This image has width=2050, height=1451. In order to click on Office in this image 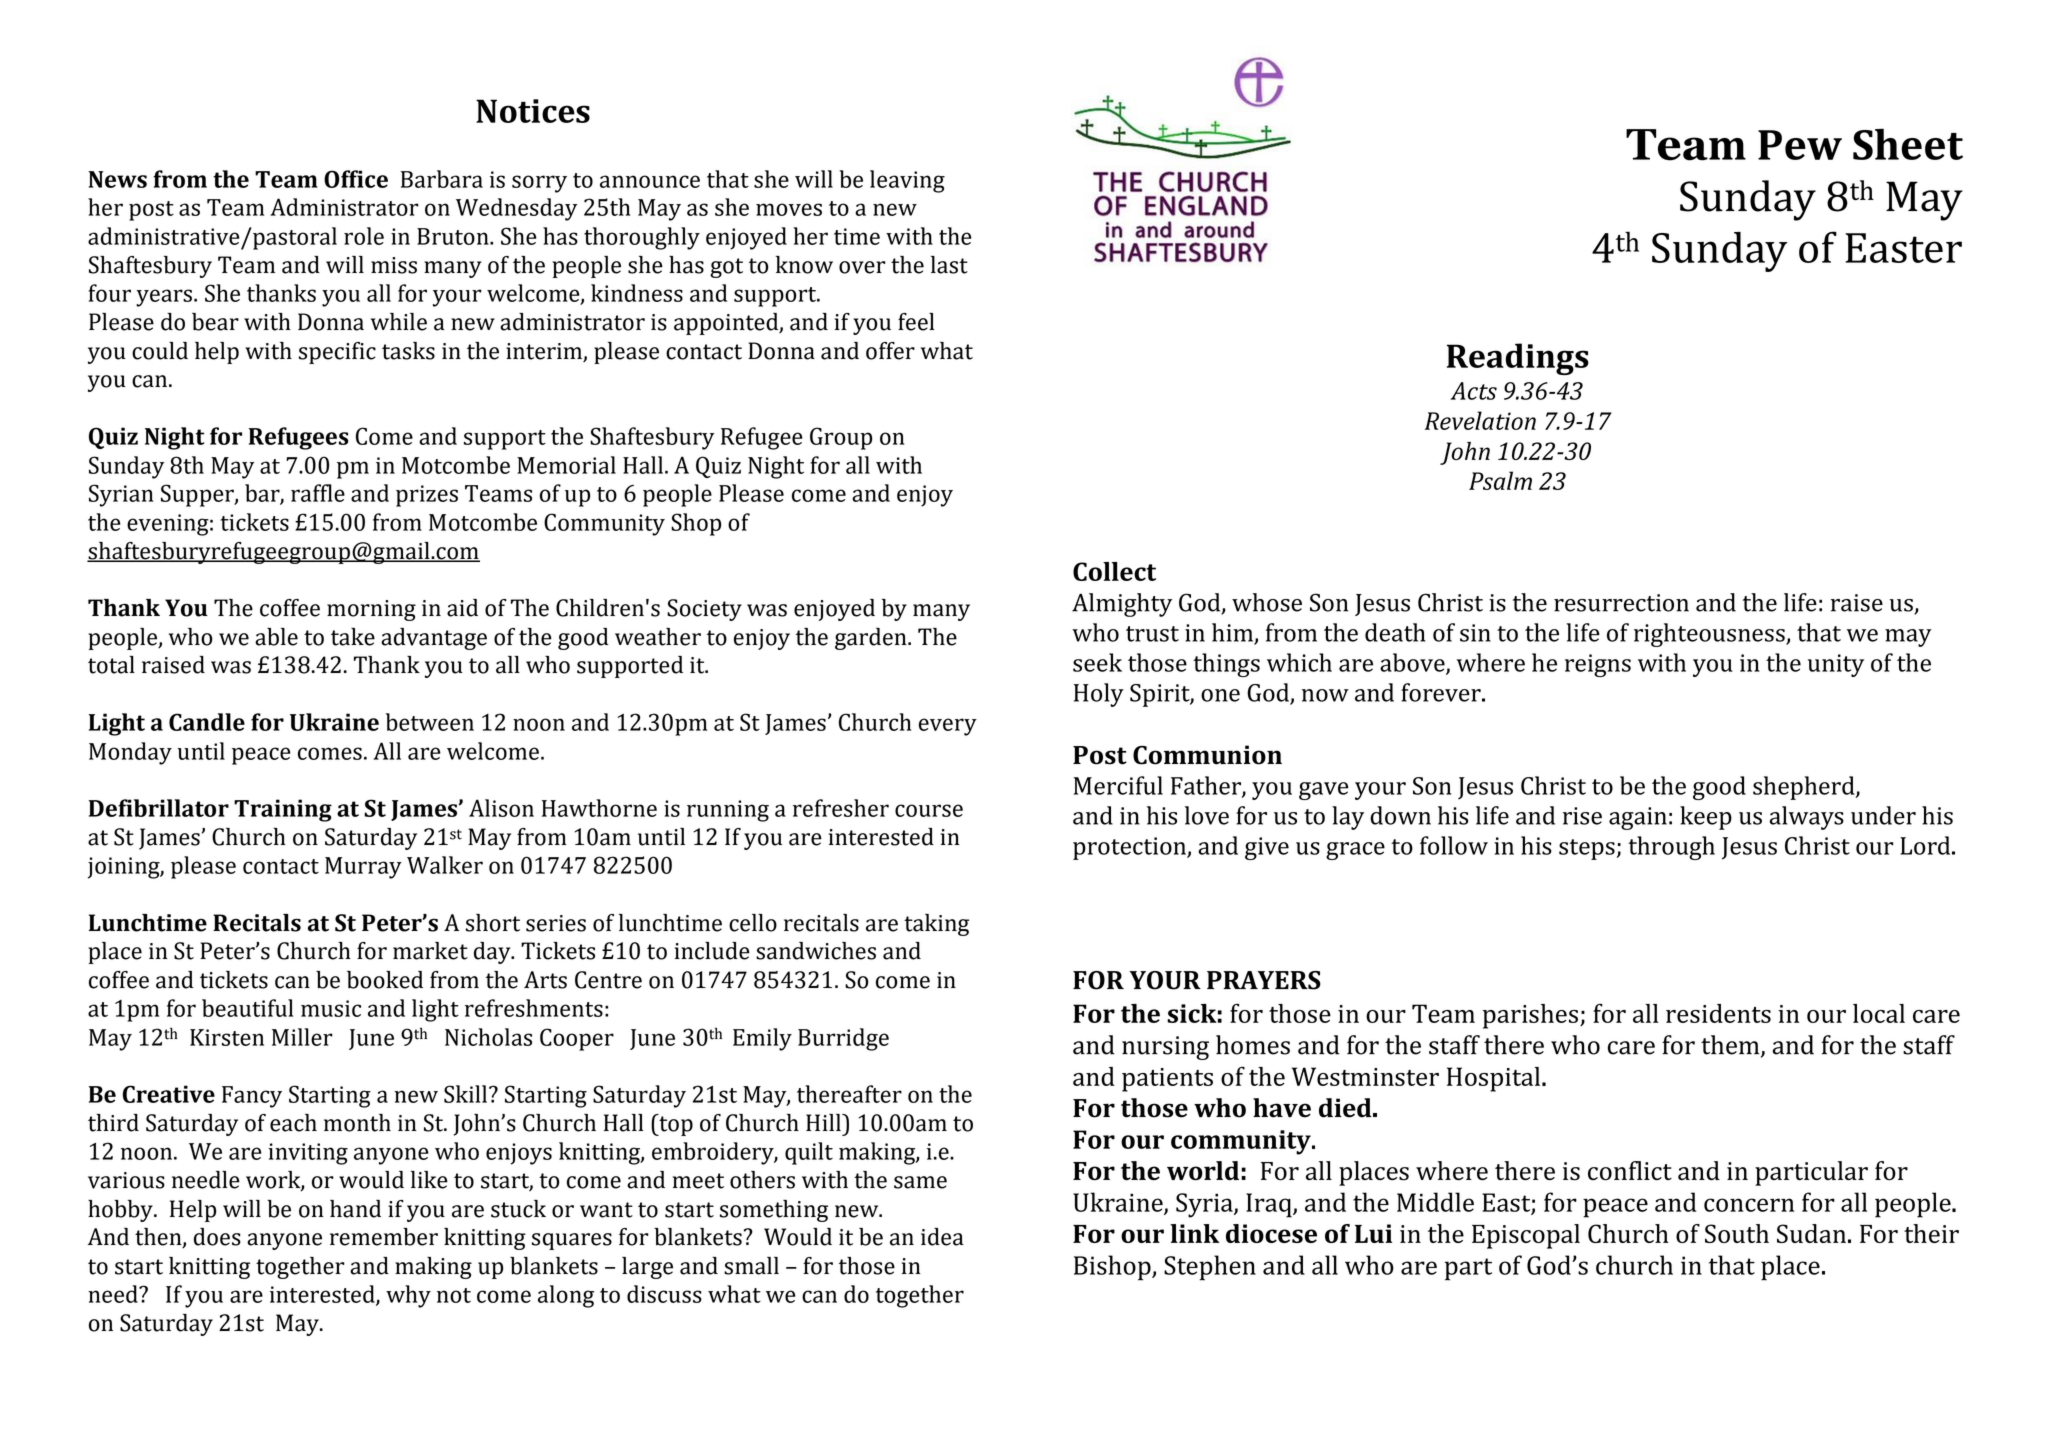, I will do `click(356, 179)`.
